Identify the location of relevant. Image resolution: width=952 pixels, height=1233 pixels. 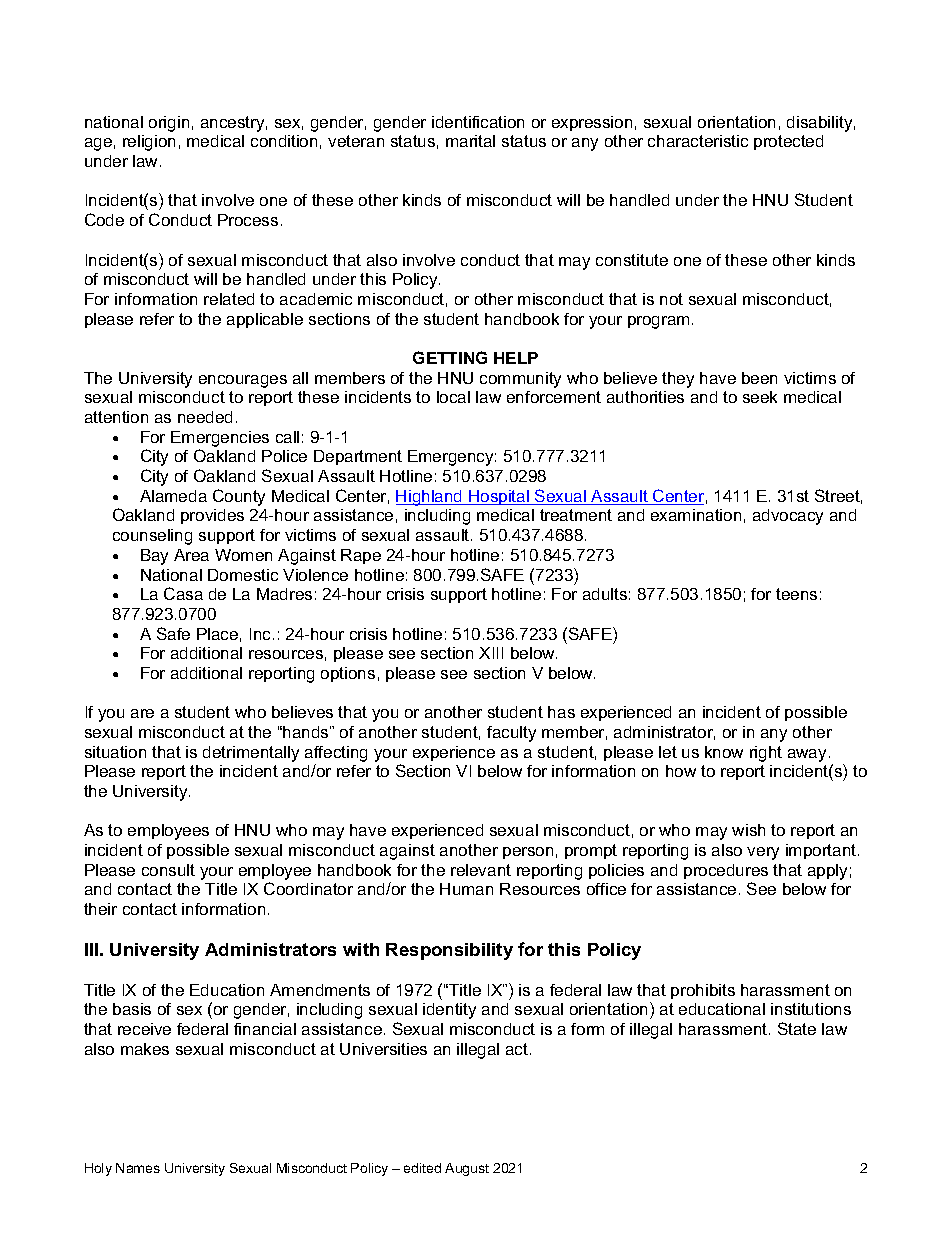
(481, 870).
